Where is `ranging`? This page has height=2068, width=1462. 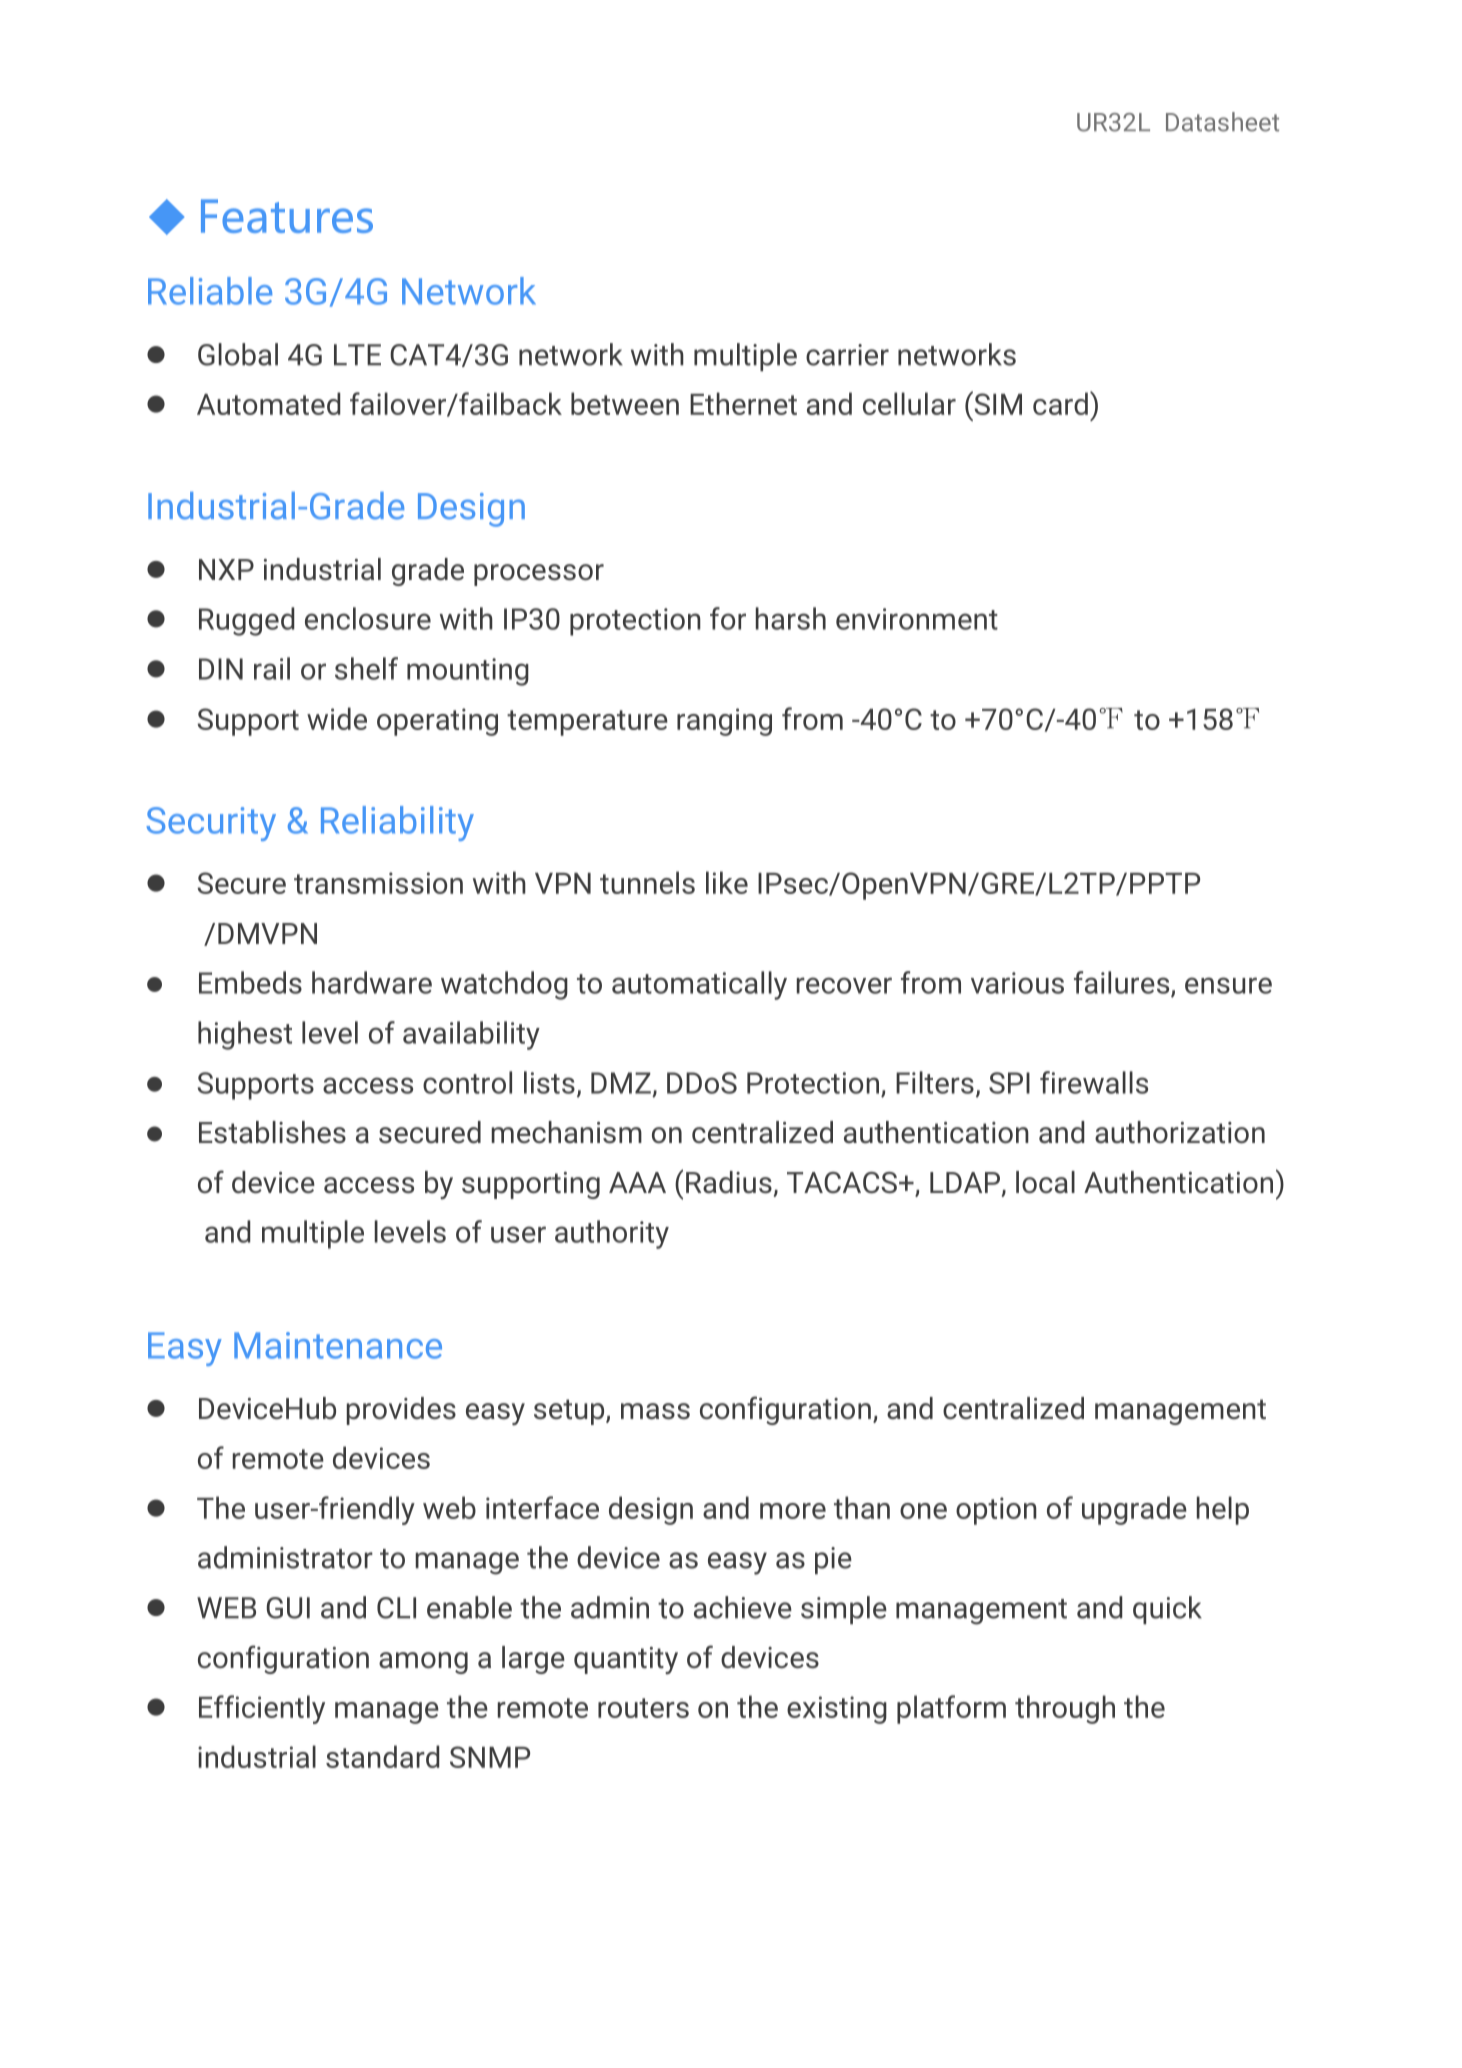 ranging is located at coordinates (724, 722).
